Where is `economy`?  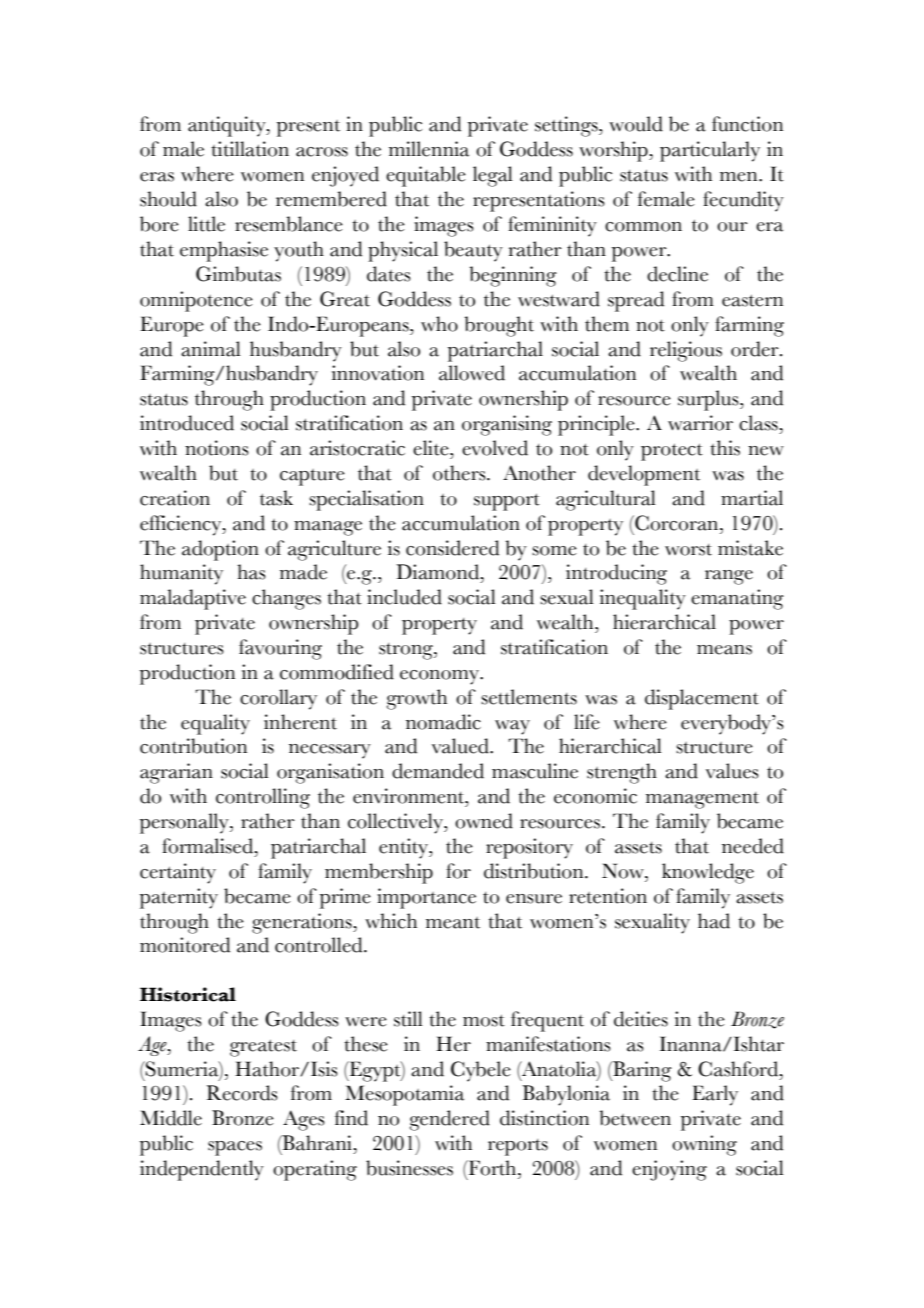
economy is located at coordinates (440, 677).
